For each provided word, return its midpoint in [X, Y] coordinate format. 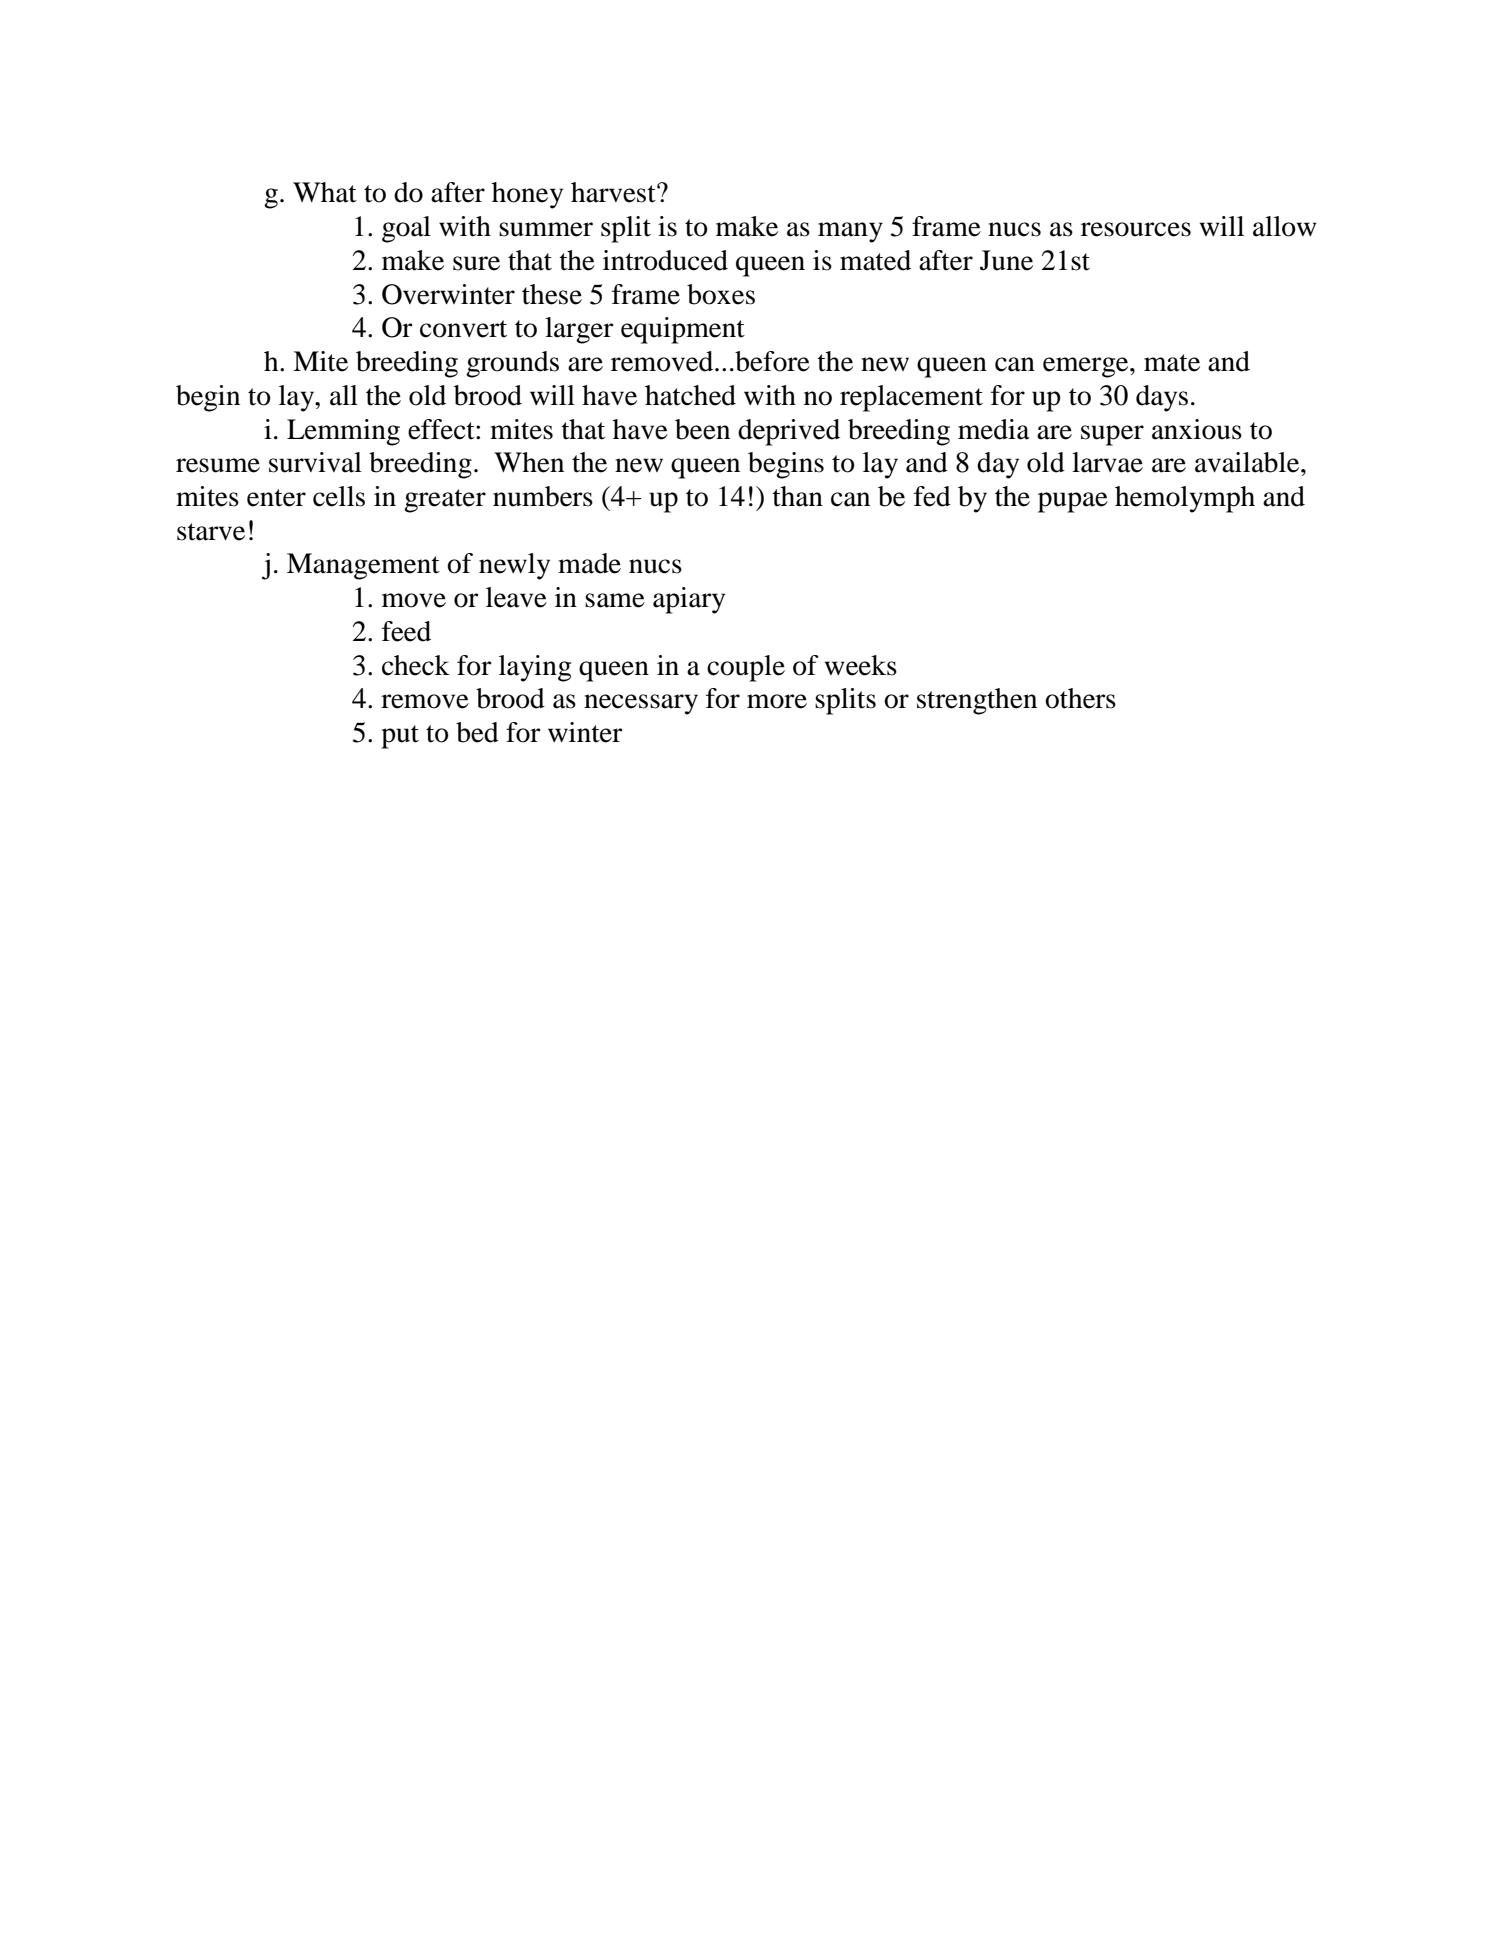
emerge [1087, 367]
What [325, 192]
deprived [789, 432]
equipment [683, 330]
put [400, 737]
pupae [1073, 502]
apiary [689, 600]
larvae [1107, 462]
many [850, 232]
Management [363, 566]
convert [463, 329]
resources [1136, 229]
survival [315, 462]
